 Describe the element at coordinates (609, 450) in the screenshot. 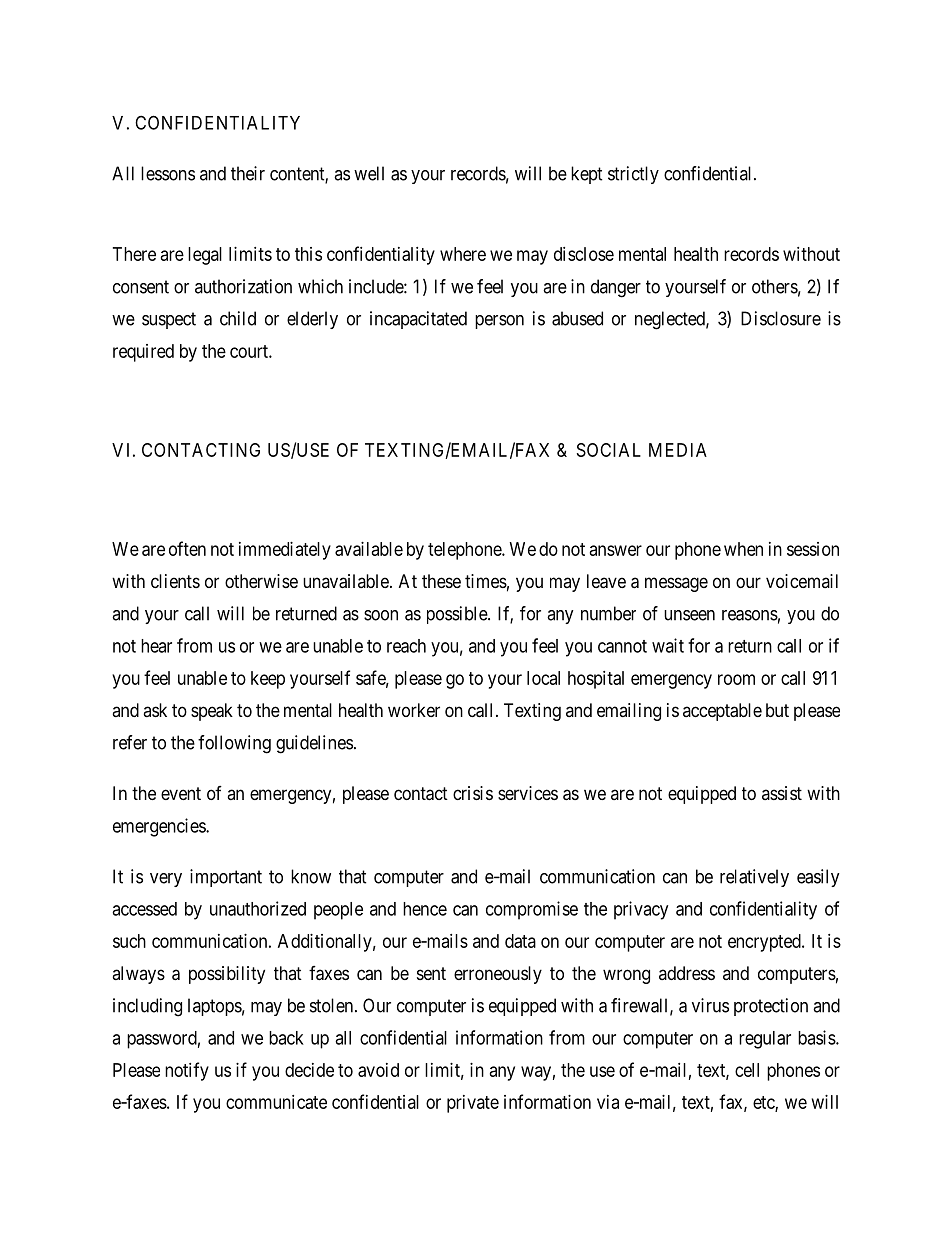

I see `SOCIAL` at that location.
